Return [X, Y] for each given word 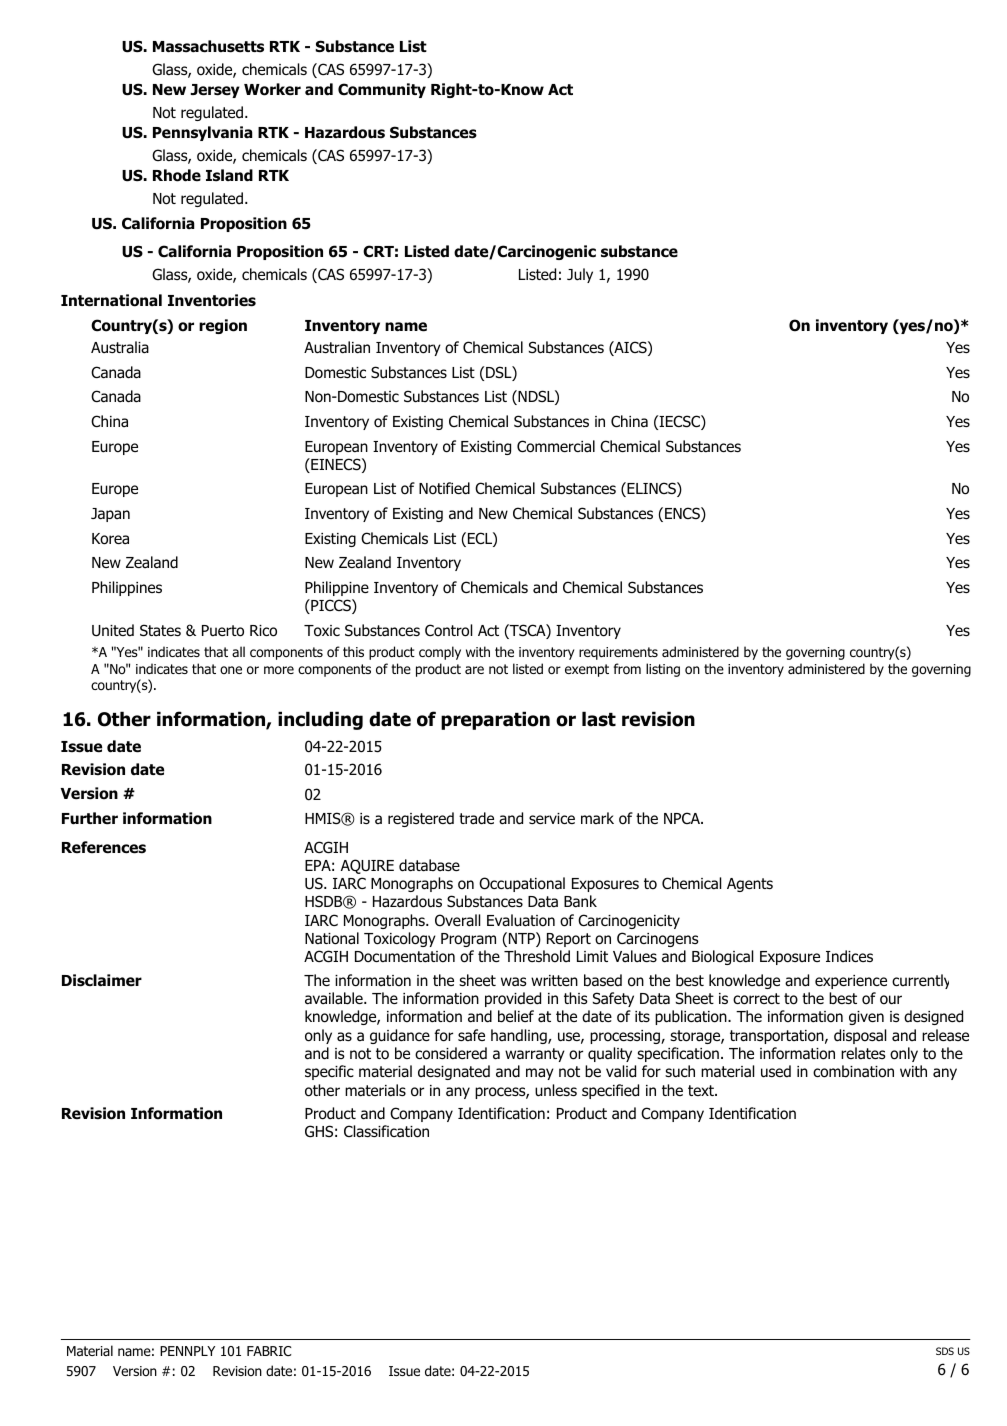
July [580, 275]
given [866, 1018]
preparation [495, 720]
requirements [618, 653]
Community [382, 90]
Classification [386, 1131]
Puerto [223, 631]
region [223, 326]
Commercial [556, 446]
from [627, 669]
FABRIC [269, 1351]
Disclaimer [102, 980]
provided [513, 999]
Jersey [215, 91]
